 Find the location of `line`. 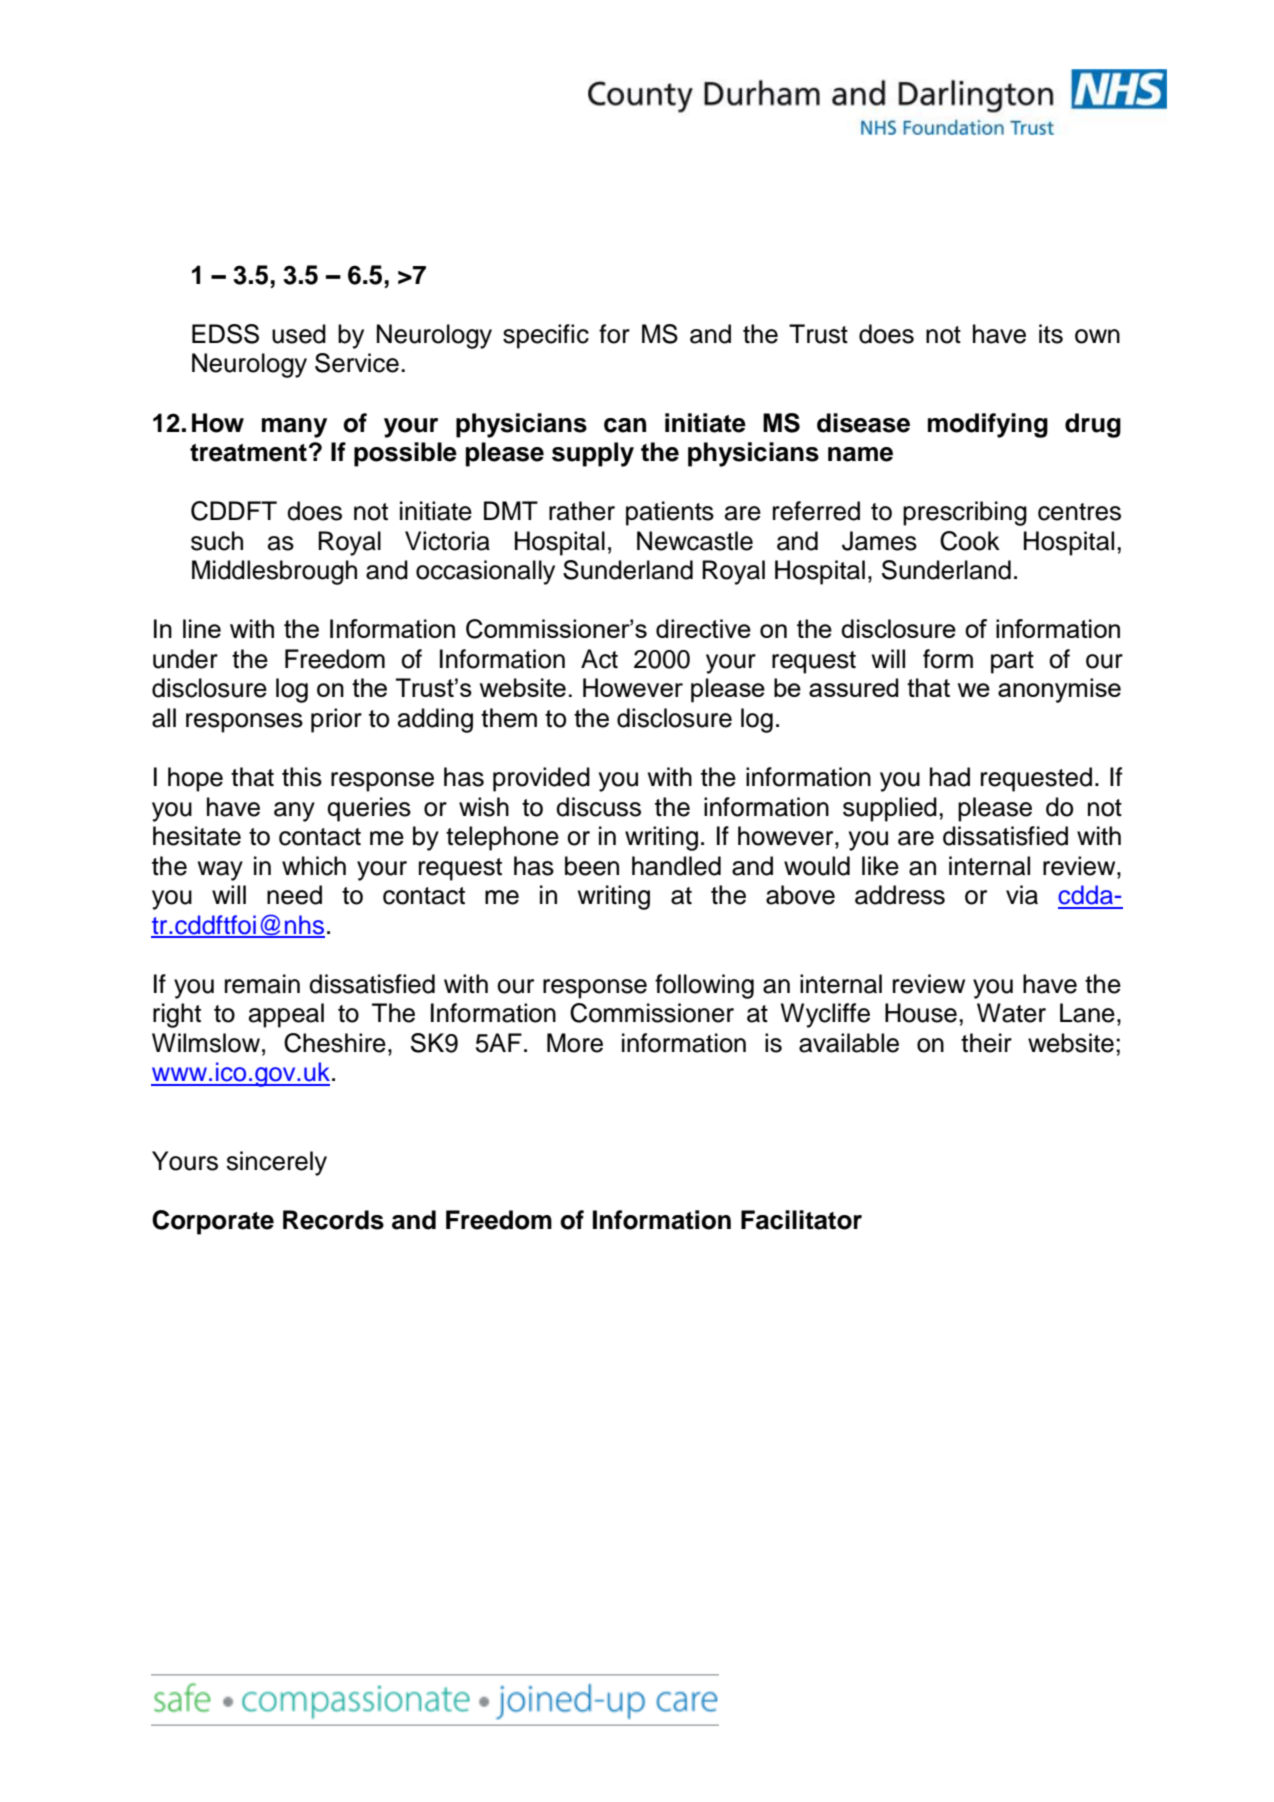

line is located at coordinates (202, 628).
